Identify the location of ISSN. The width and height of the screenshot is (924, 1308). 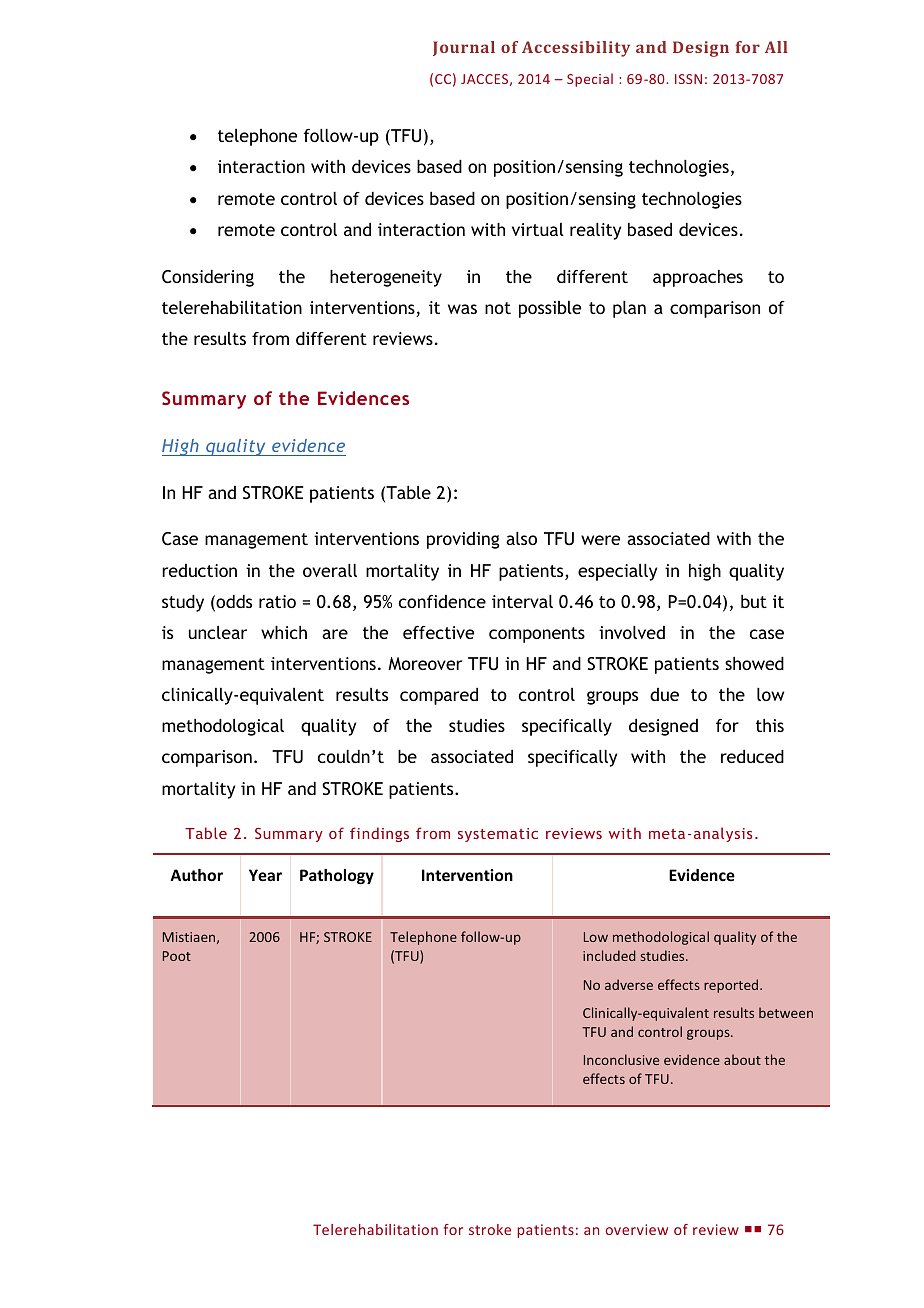
(688, 79).
